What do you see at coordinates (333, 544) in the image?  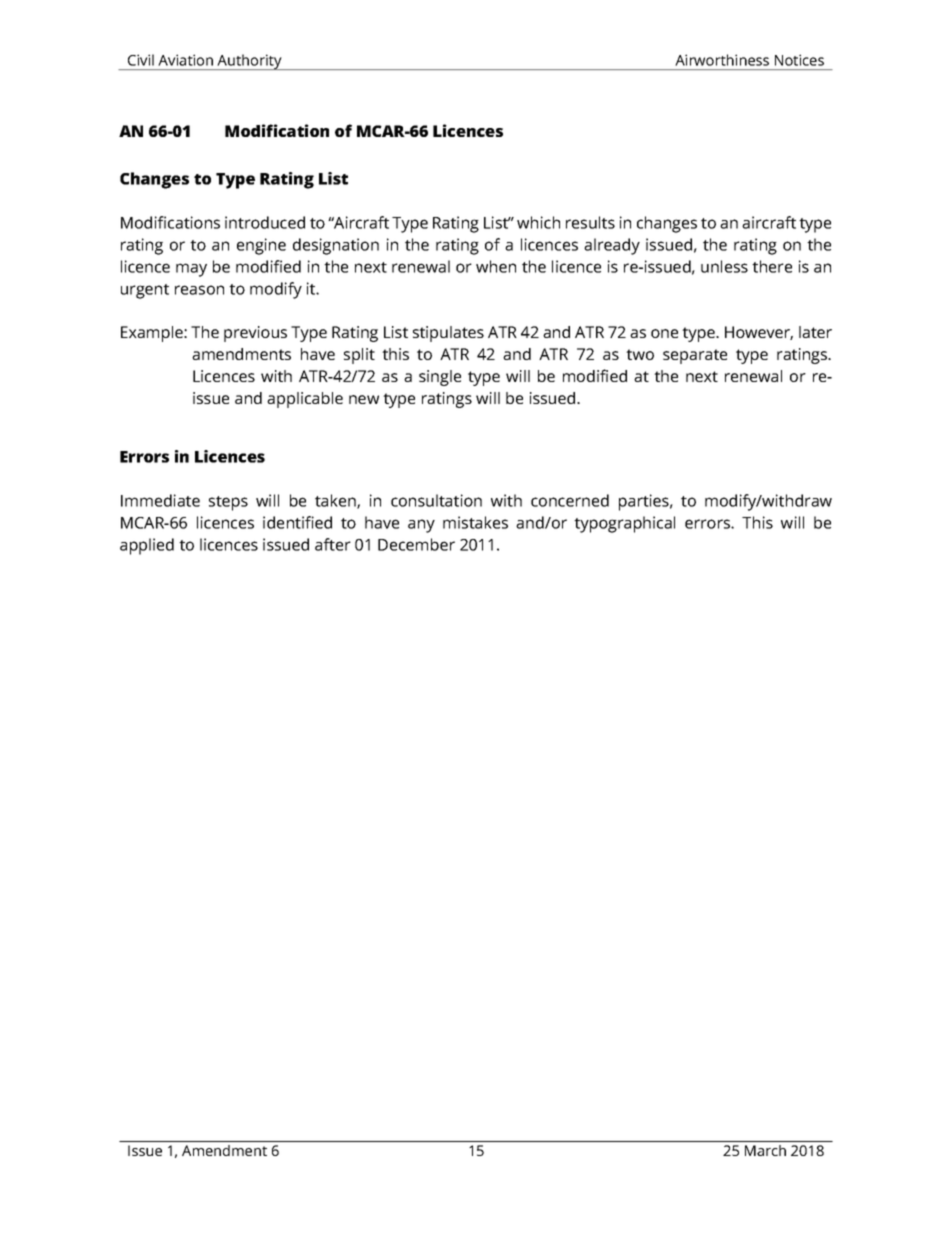 I see `after` at bounding box center [333, 544].
